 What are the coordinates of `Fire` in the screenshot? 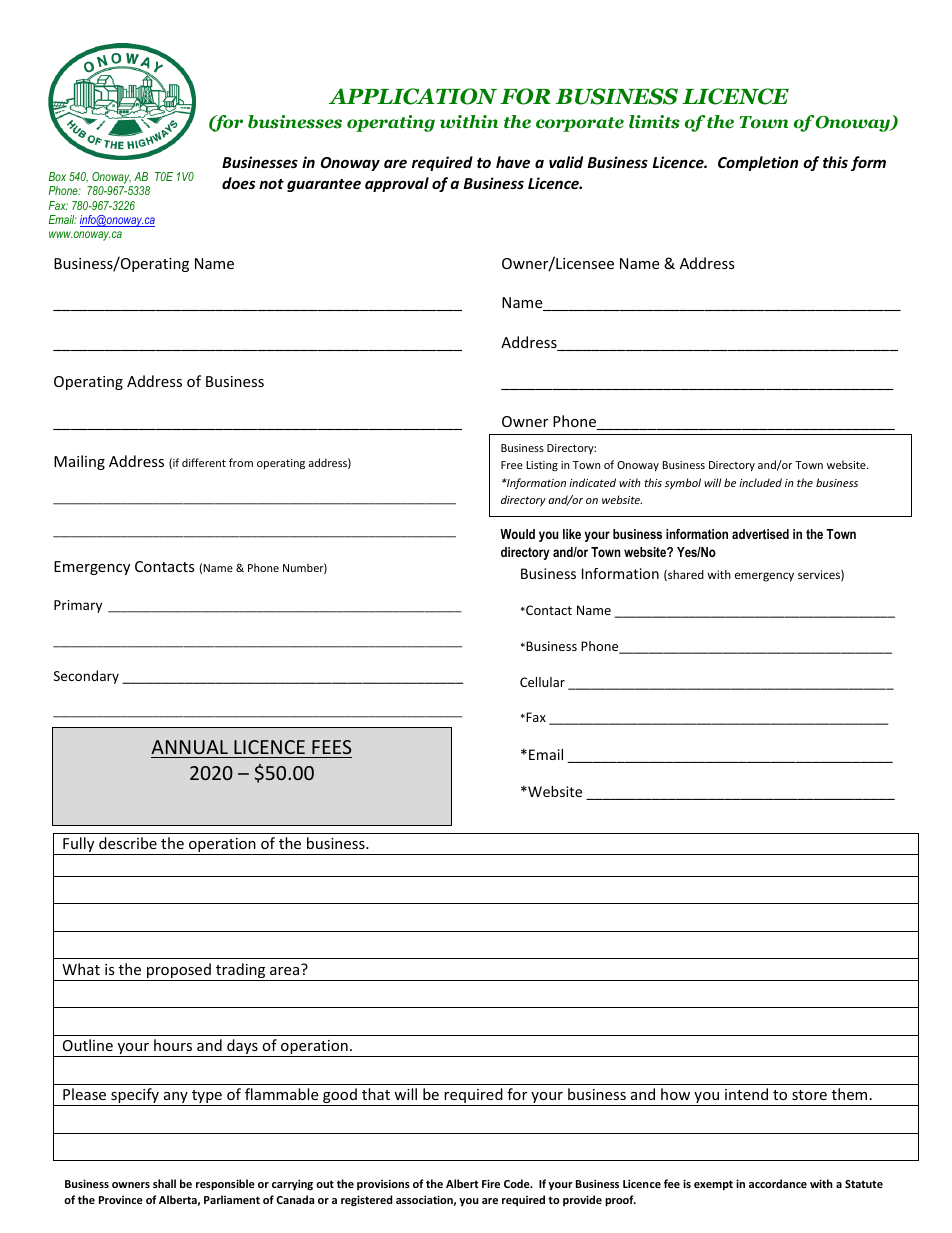 It's located at (491, 1183).
